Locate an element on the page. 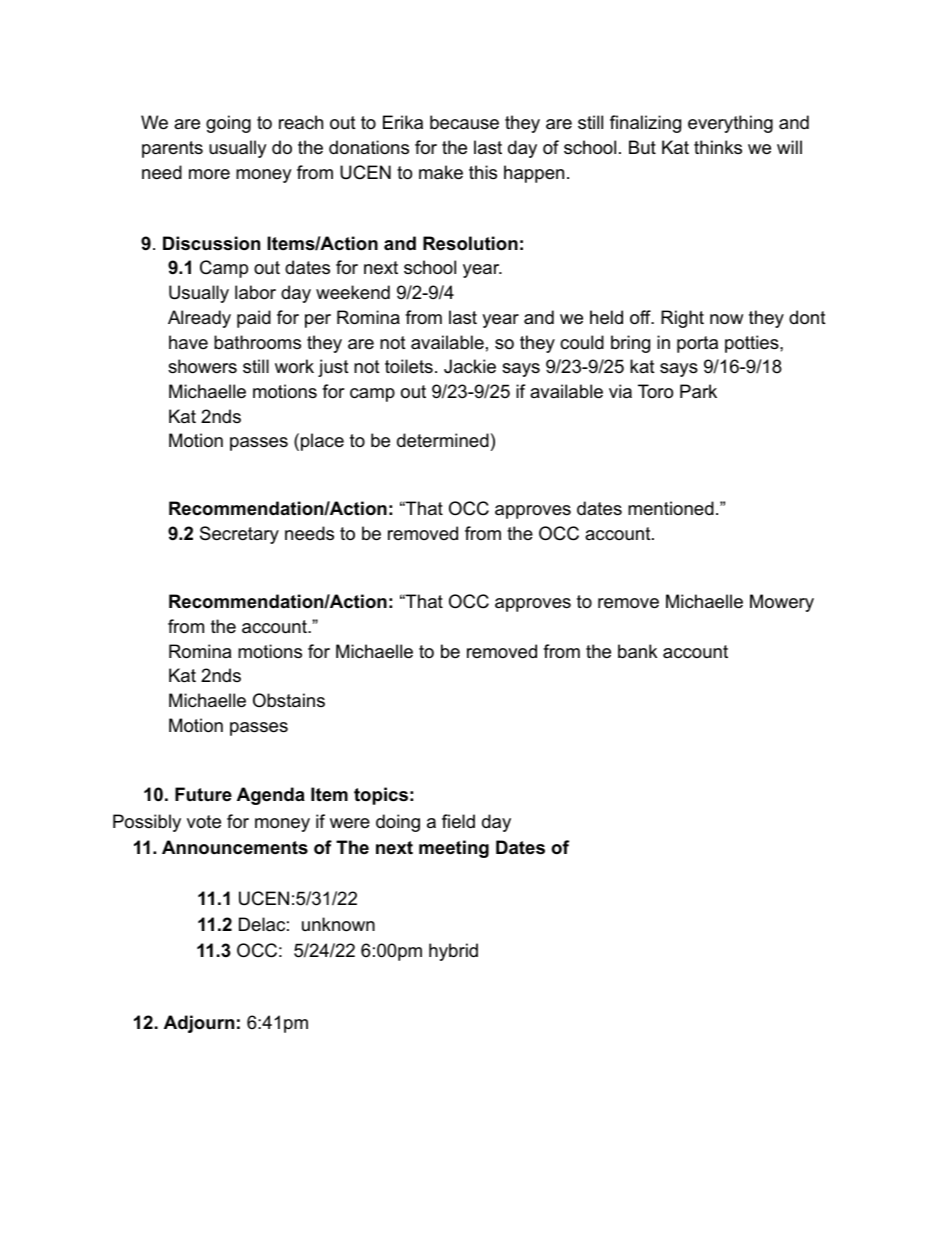 The image size is (952, 1233). meeting is located at coordinates (454, 849).
